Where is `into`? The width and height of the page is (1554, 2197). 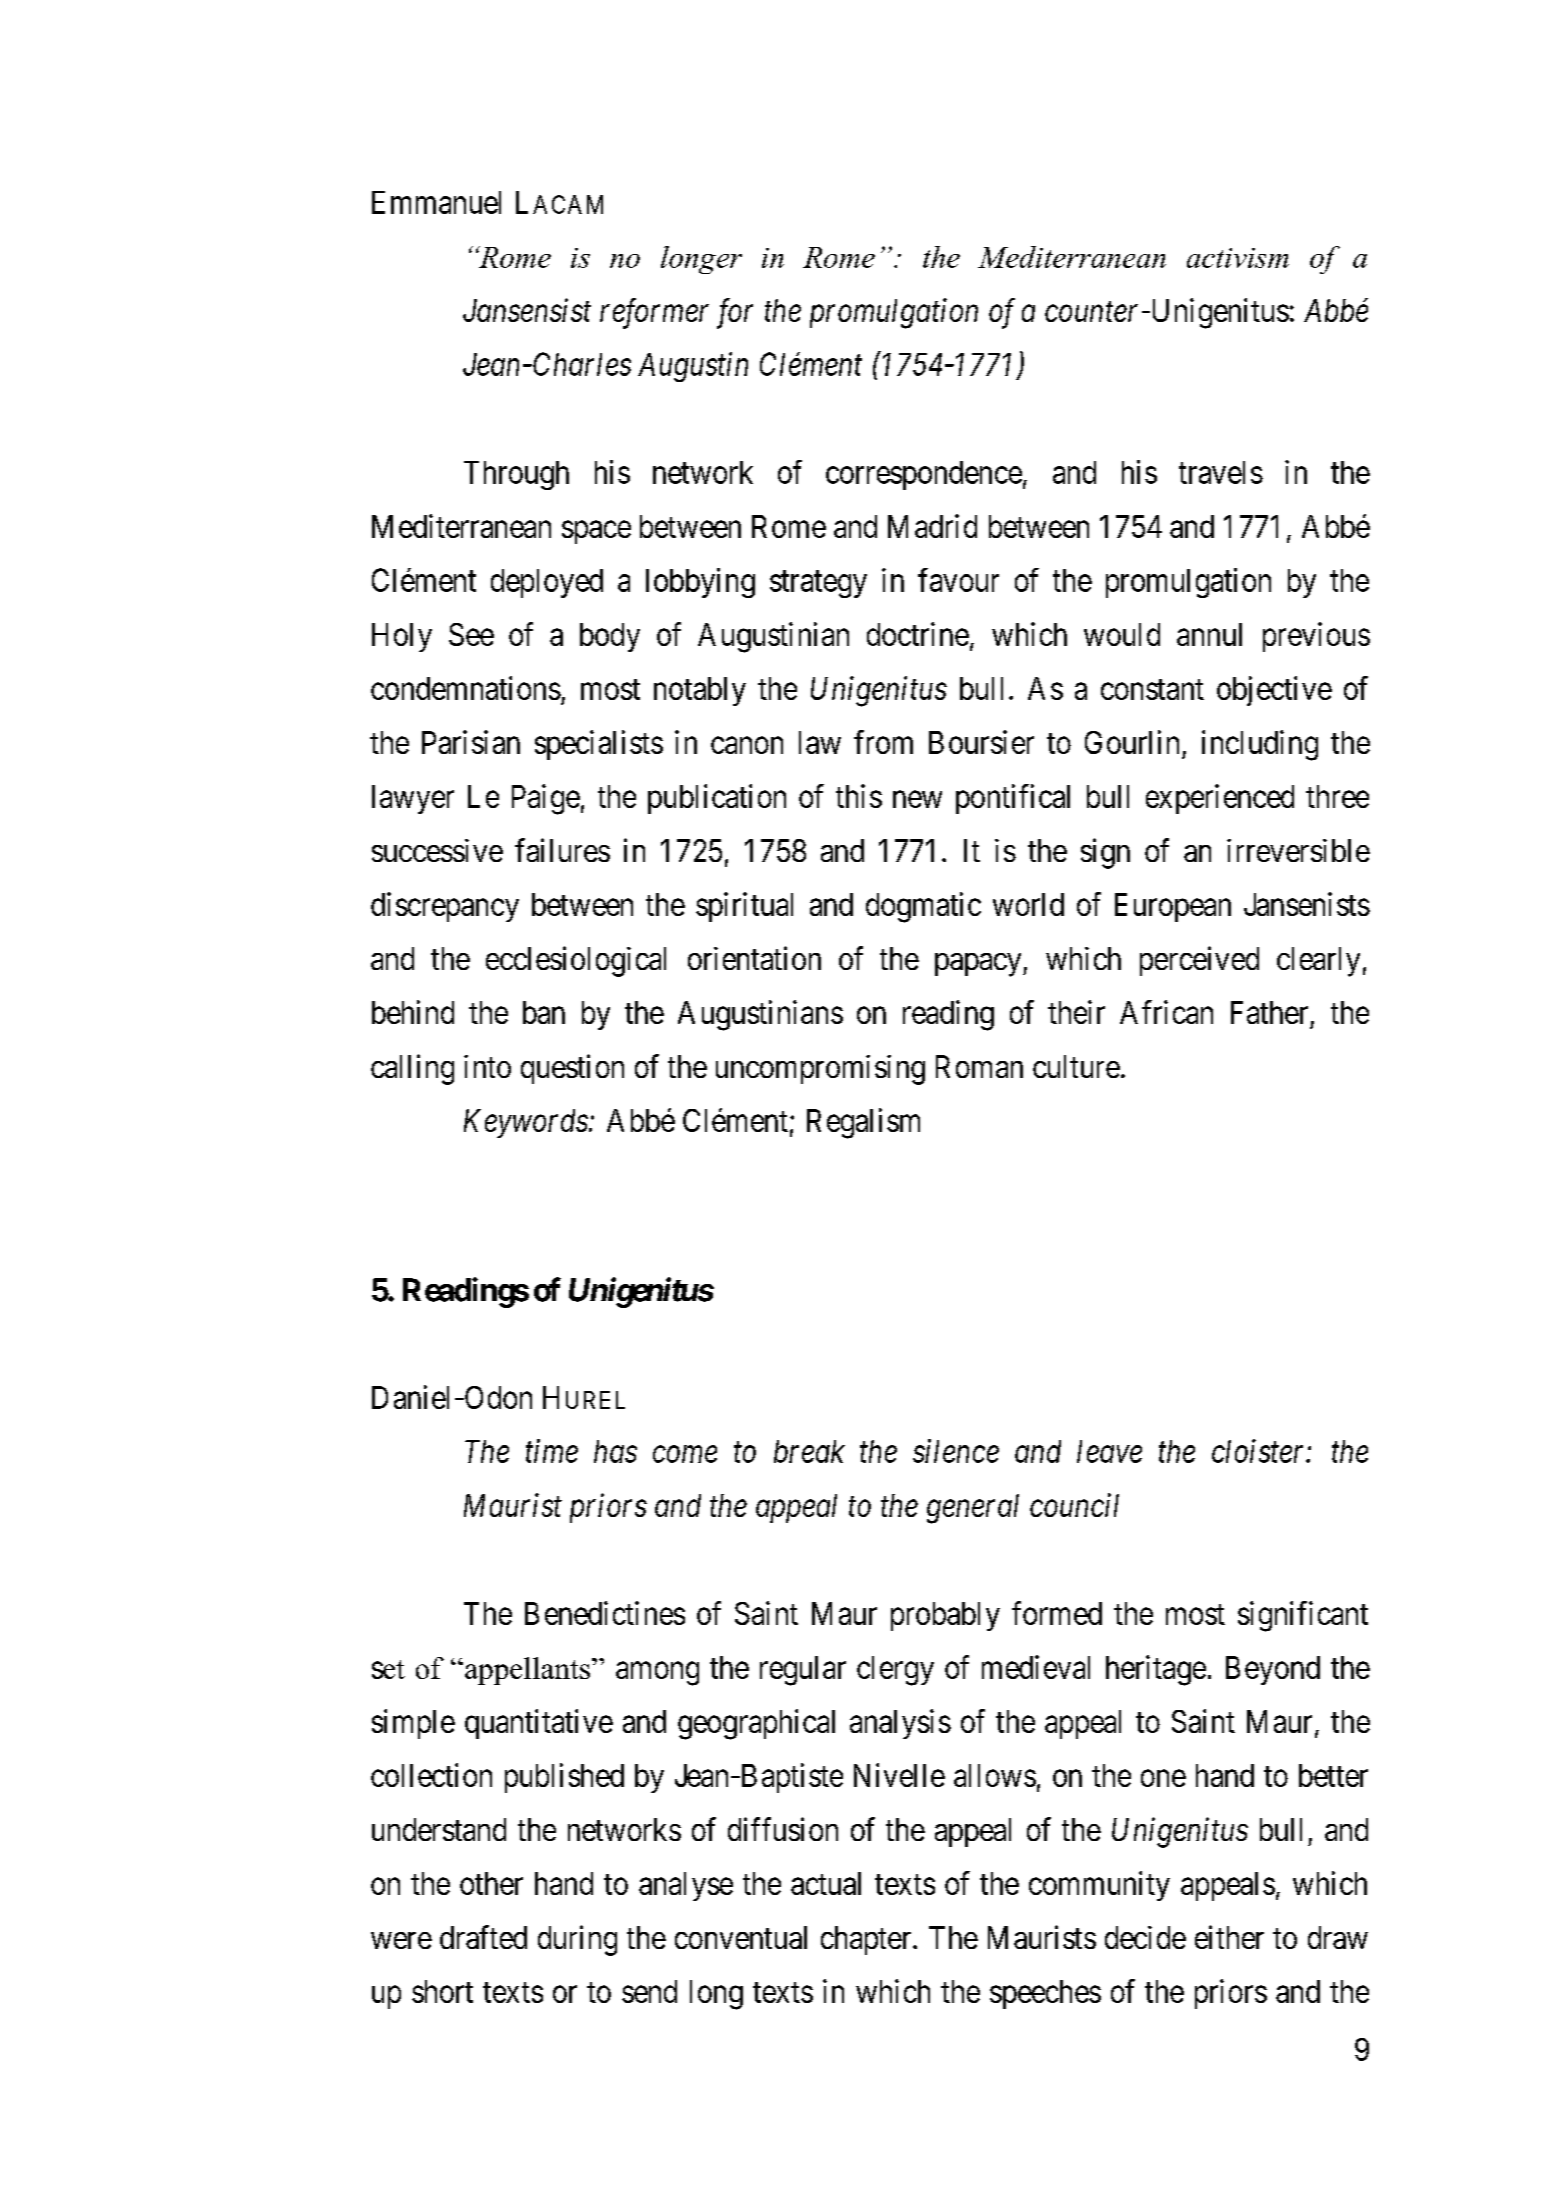
into is located at coordinates (487, 1066).
